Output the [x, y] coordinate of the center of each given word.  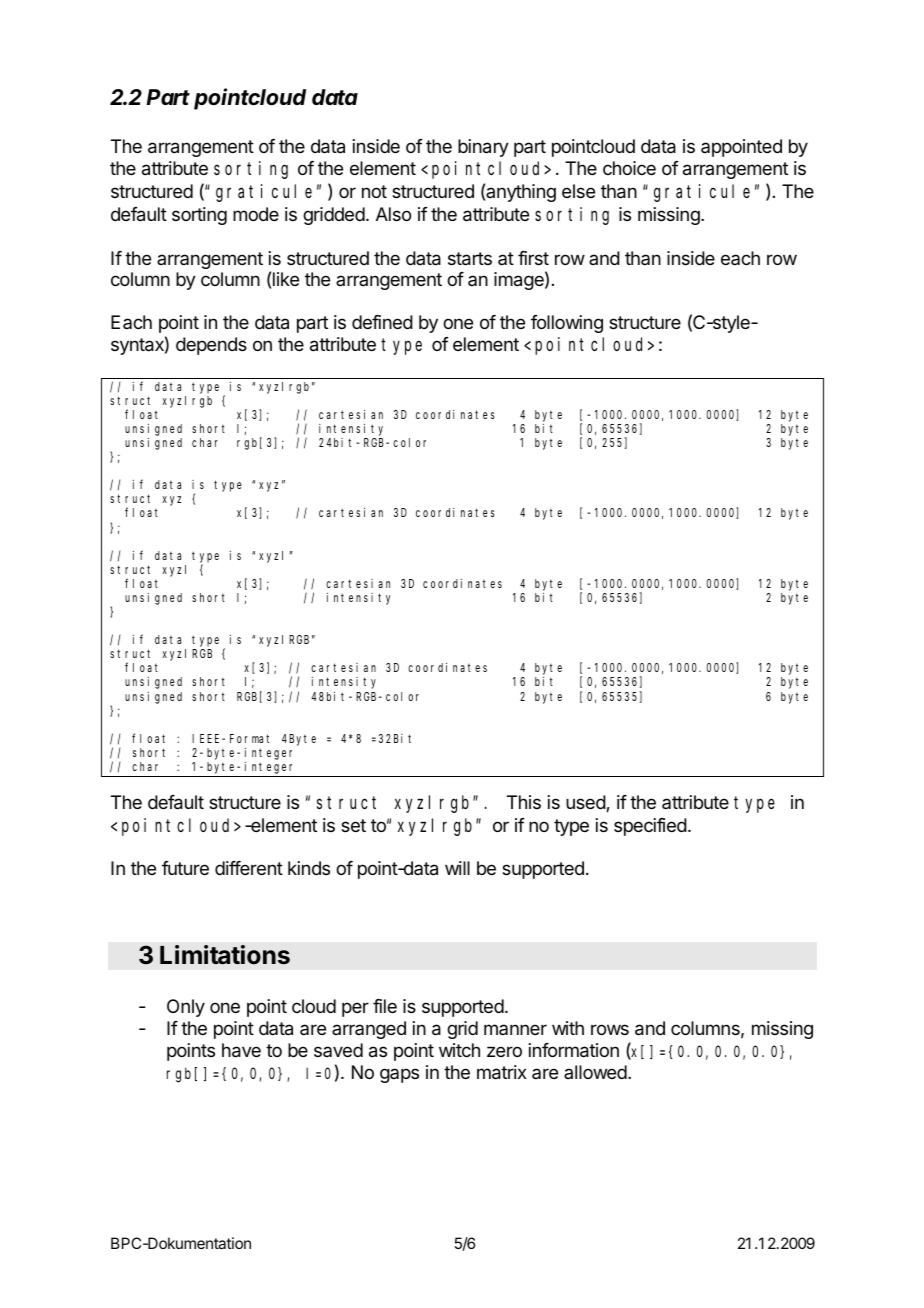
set [353, 825]
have [241, 1050]
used [586, 803]
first [533, 258]
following [567, 324]
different [249, 868]
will [457, 868]
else [578, 191]
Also [393, 214]
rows [610, 1029]
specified [650, 827]
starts [470, 259]
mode [256, 214]
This [524, 802]
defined [382, 322]
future [185, 868]
